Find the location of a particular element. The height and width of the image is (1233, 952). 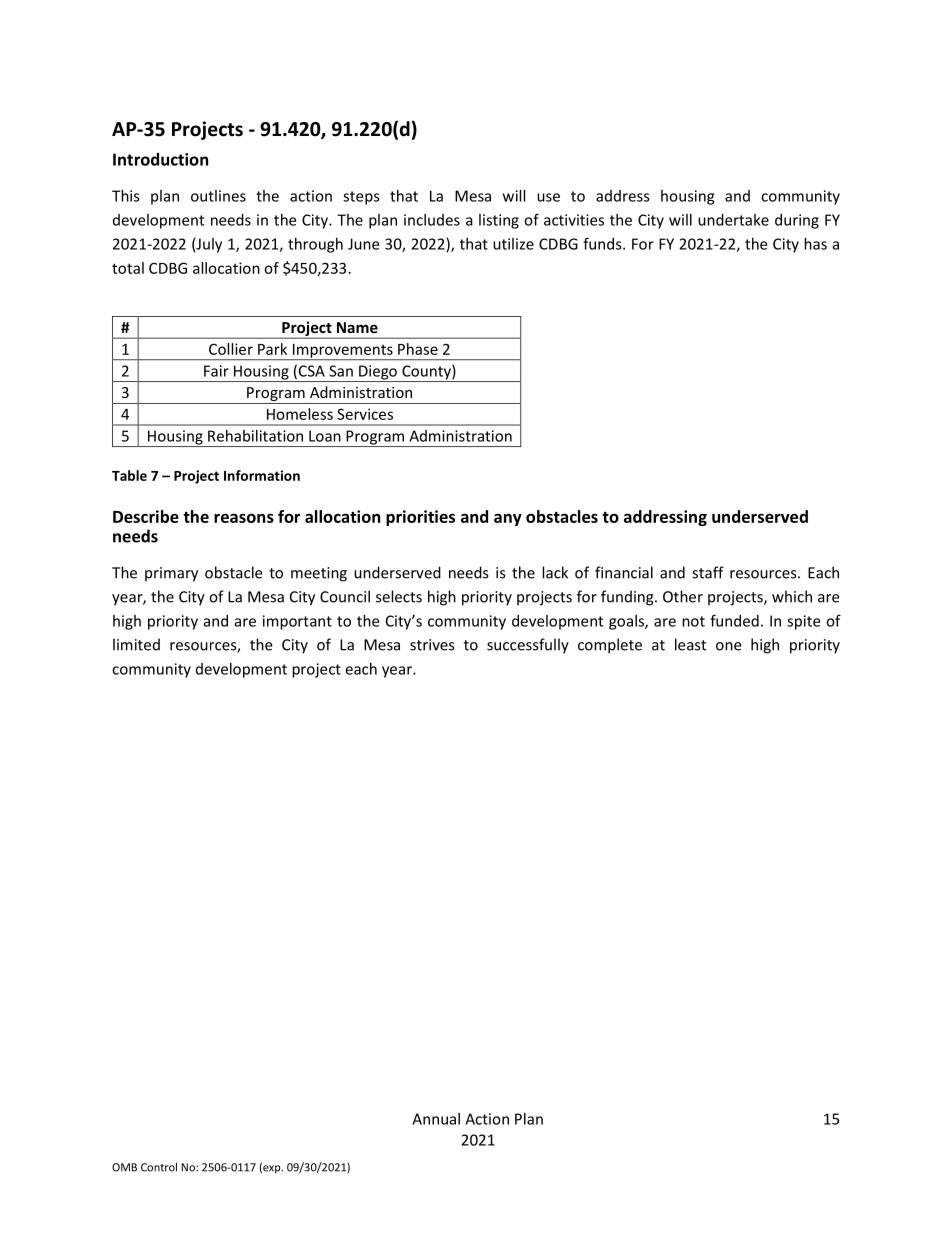

outlines is located at coordinates (218, 196).
